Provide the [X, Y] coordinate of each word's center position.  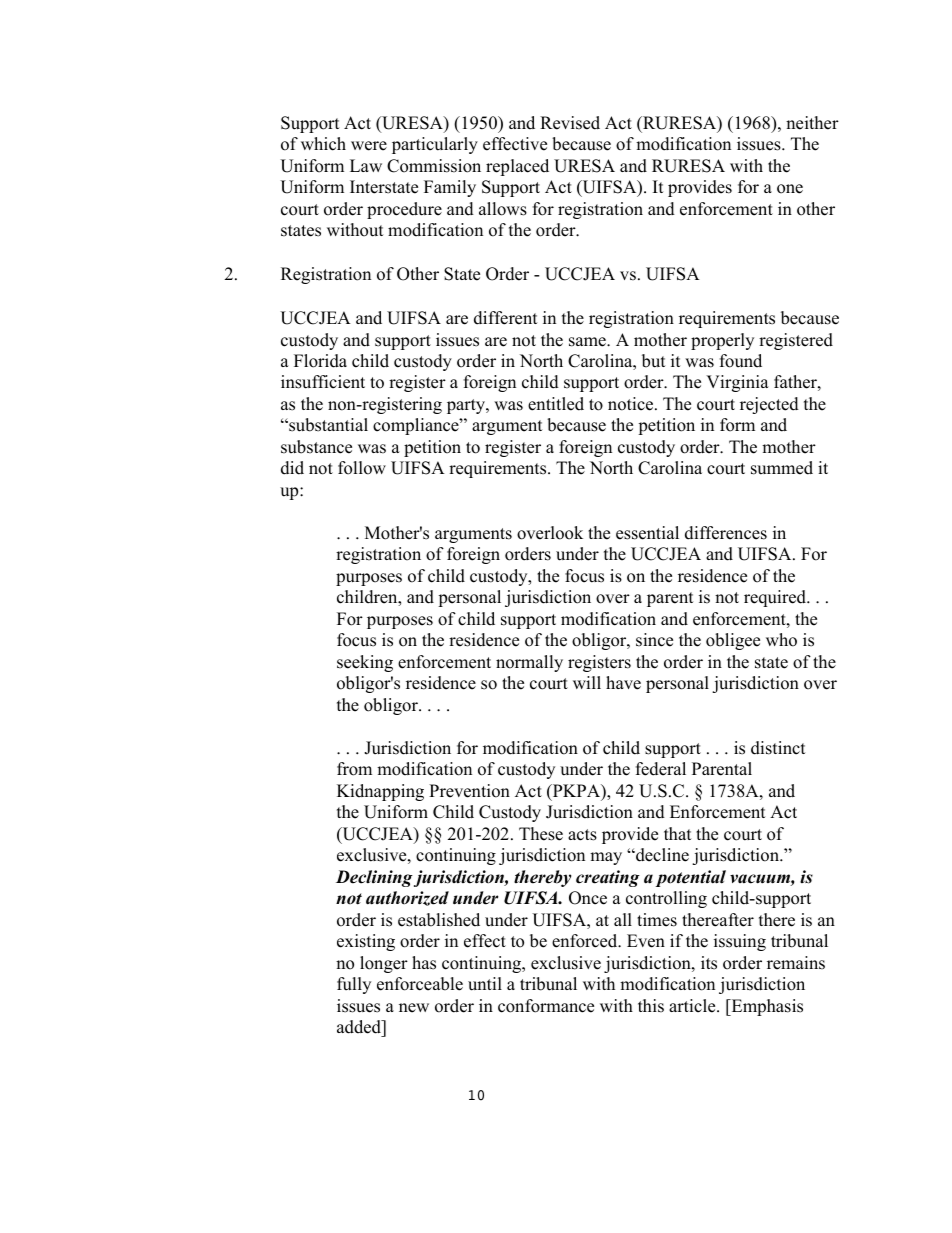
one [790, 189]
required [776, 598]
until [485, 984]
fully [354, 985]
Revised [570, 123]
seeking [365, 663]
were [369, 146]
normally [529, 663]
